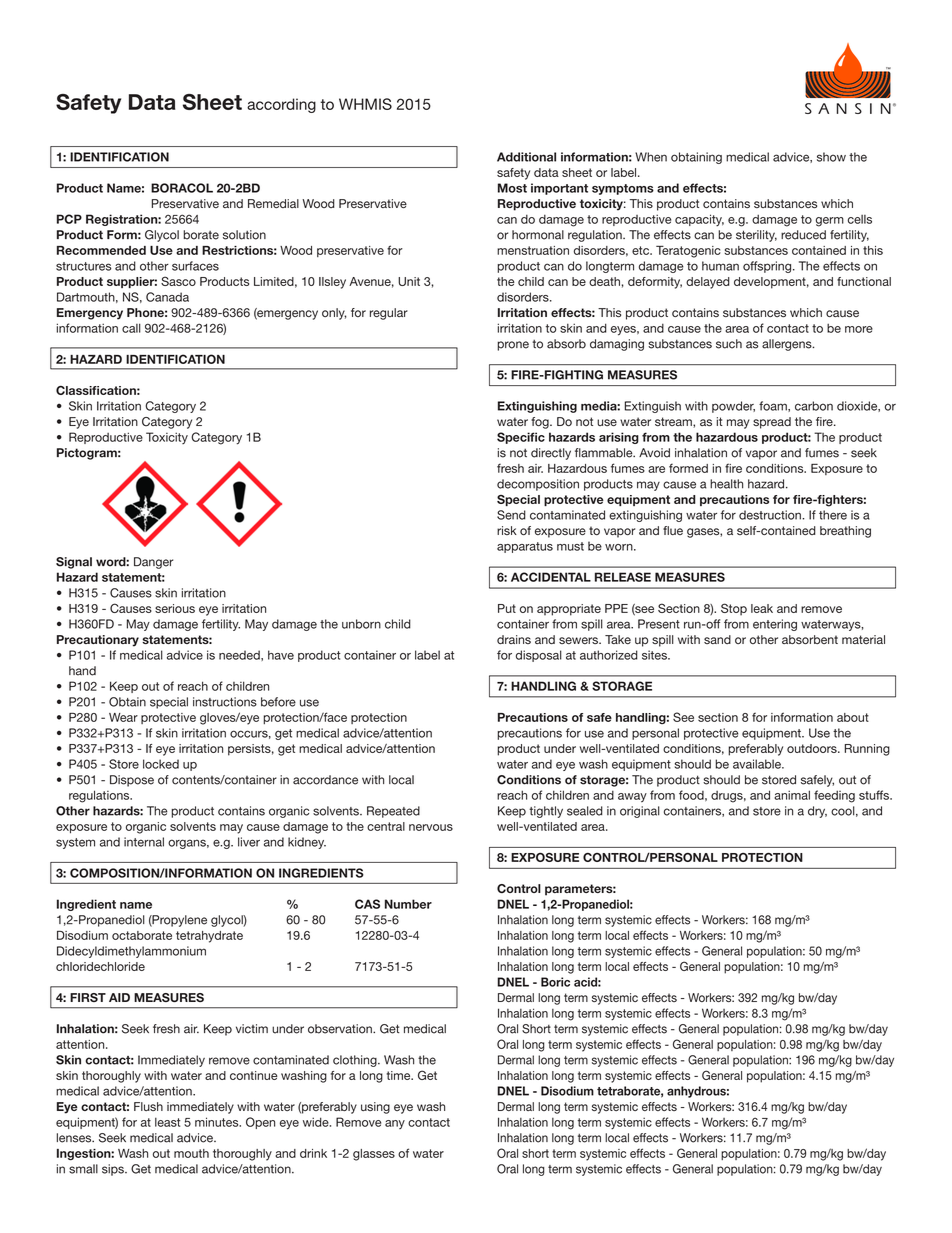  What do you see at coordinates (831, 157) in the screenshot?
I see `show` at bounding box center [831, 157].
